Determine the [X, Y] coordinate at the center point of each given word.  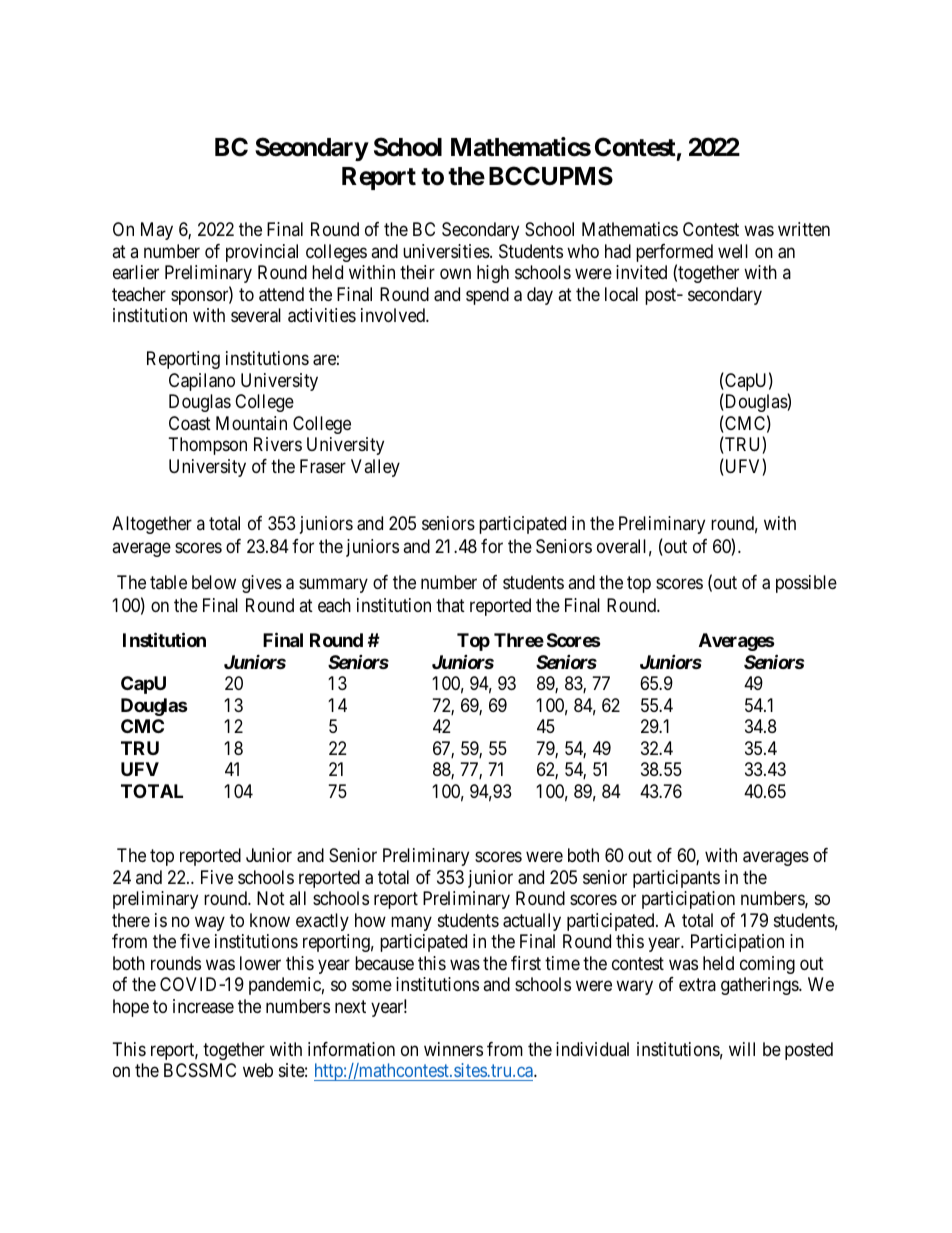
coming [767, 965]
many [411, 923]
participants [676, 879]
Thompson [208, 446]
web [258, 1070]
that [450, 605]
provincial [262, 253]
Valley [375, 468]
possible [806, 584]
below [214, 582]
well [733, 251]
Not [271, 898]
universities [447, 251]
